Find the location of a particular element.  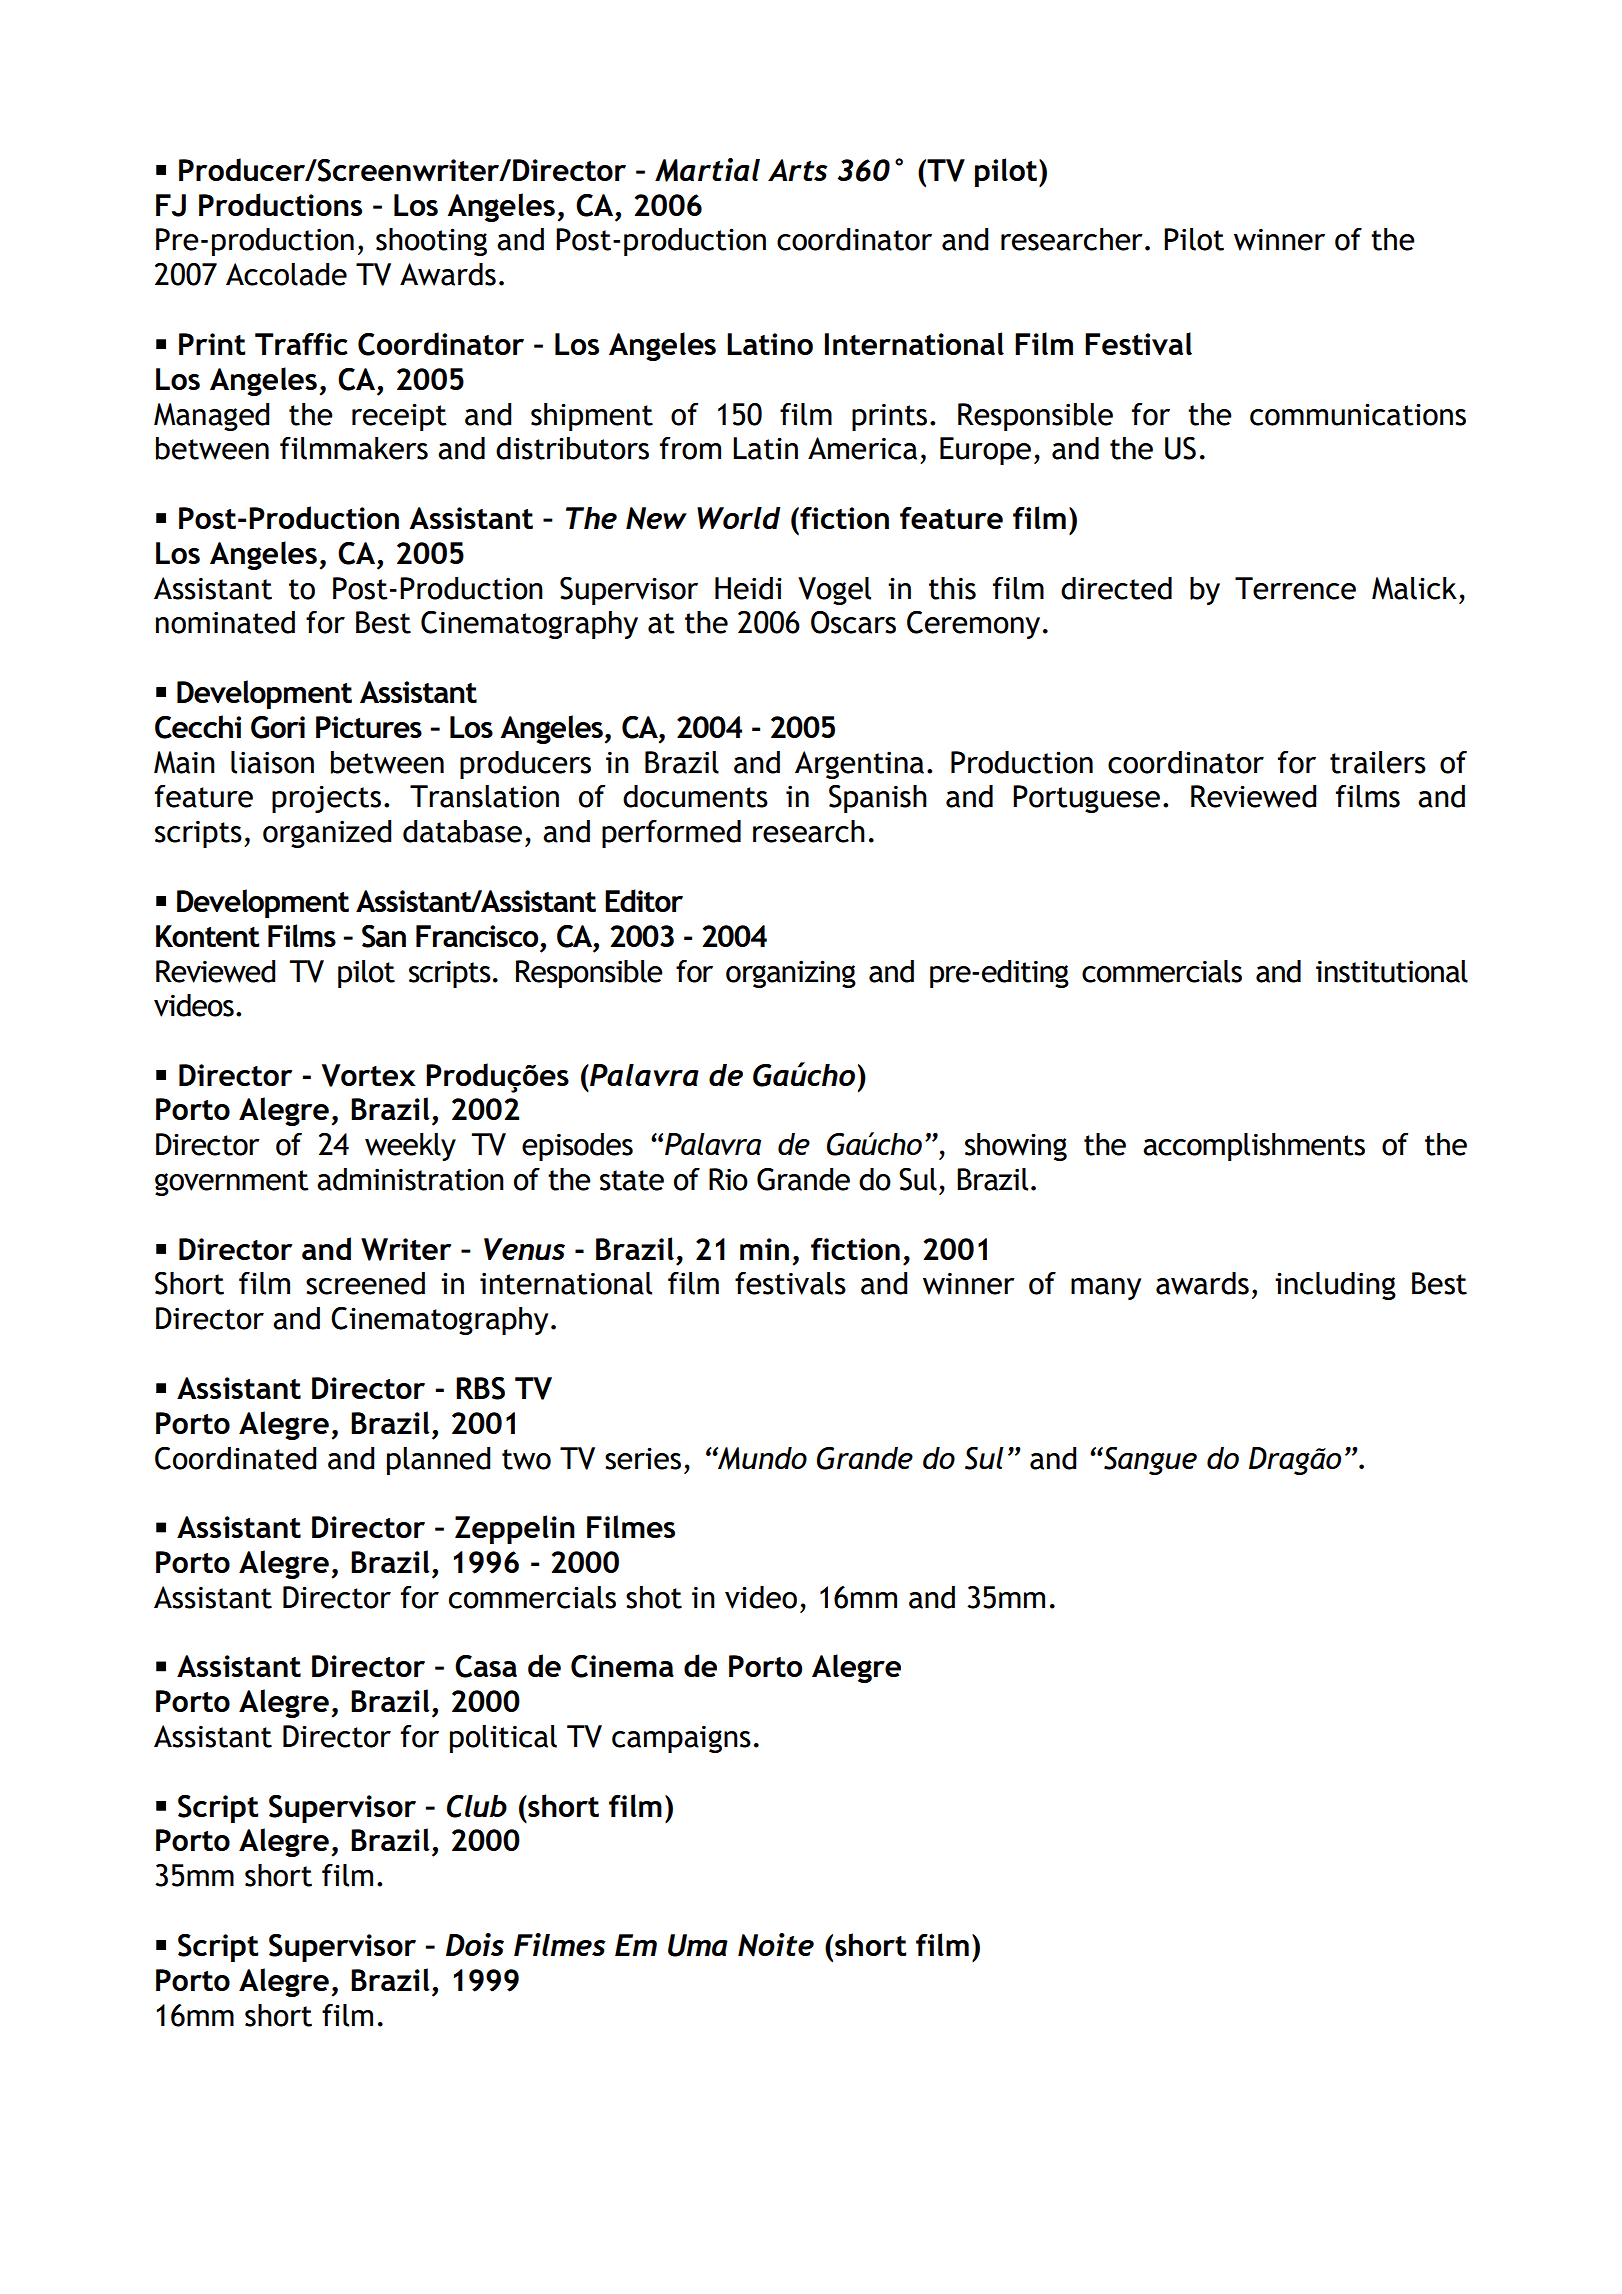

Dois is located at coordinates (475, 1944).
